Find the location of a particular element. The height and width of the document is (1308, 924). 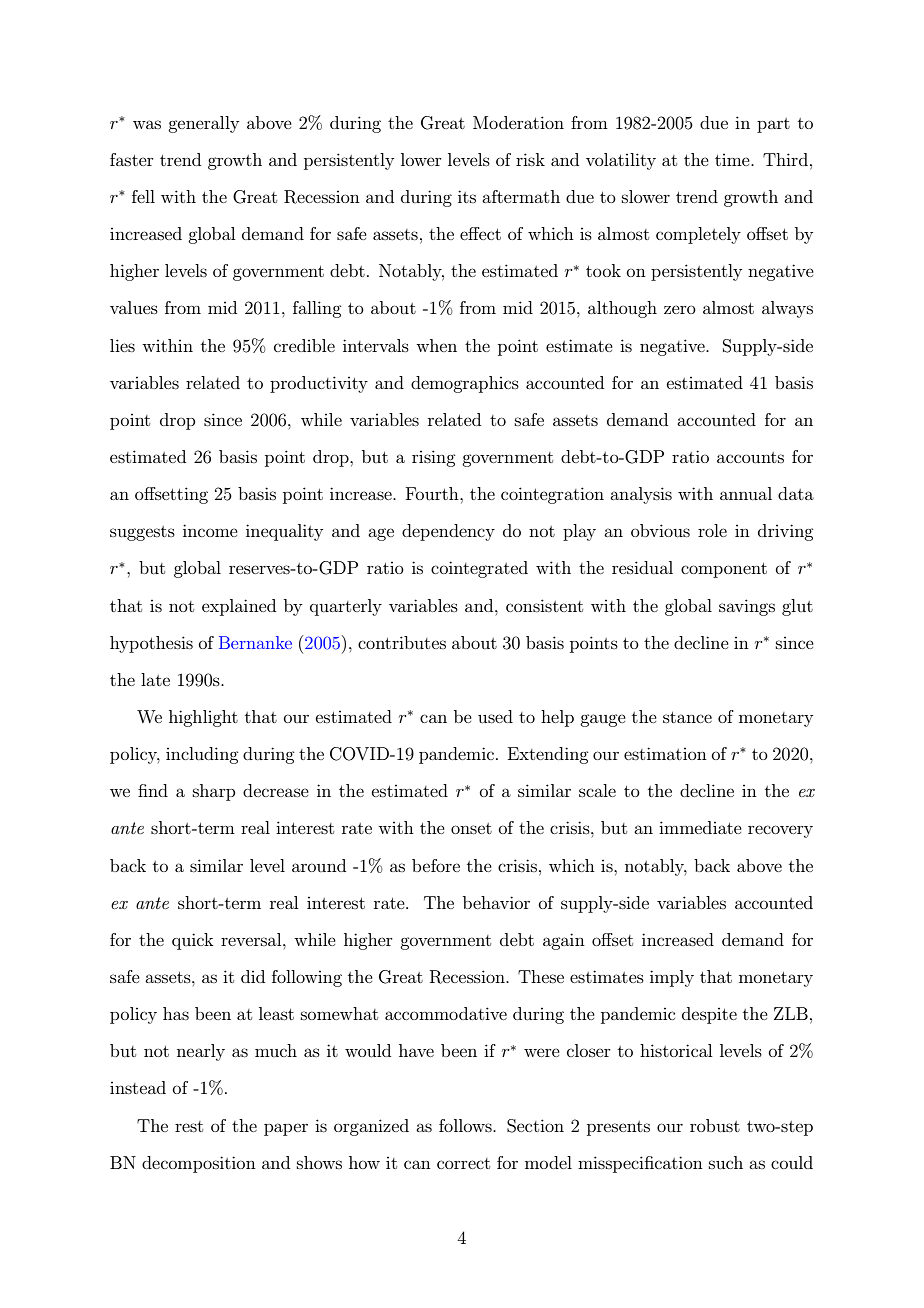

its is located at coordinates (467, 196).
